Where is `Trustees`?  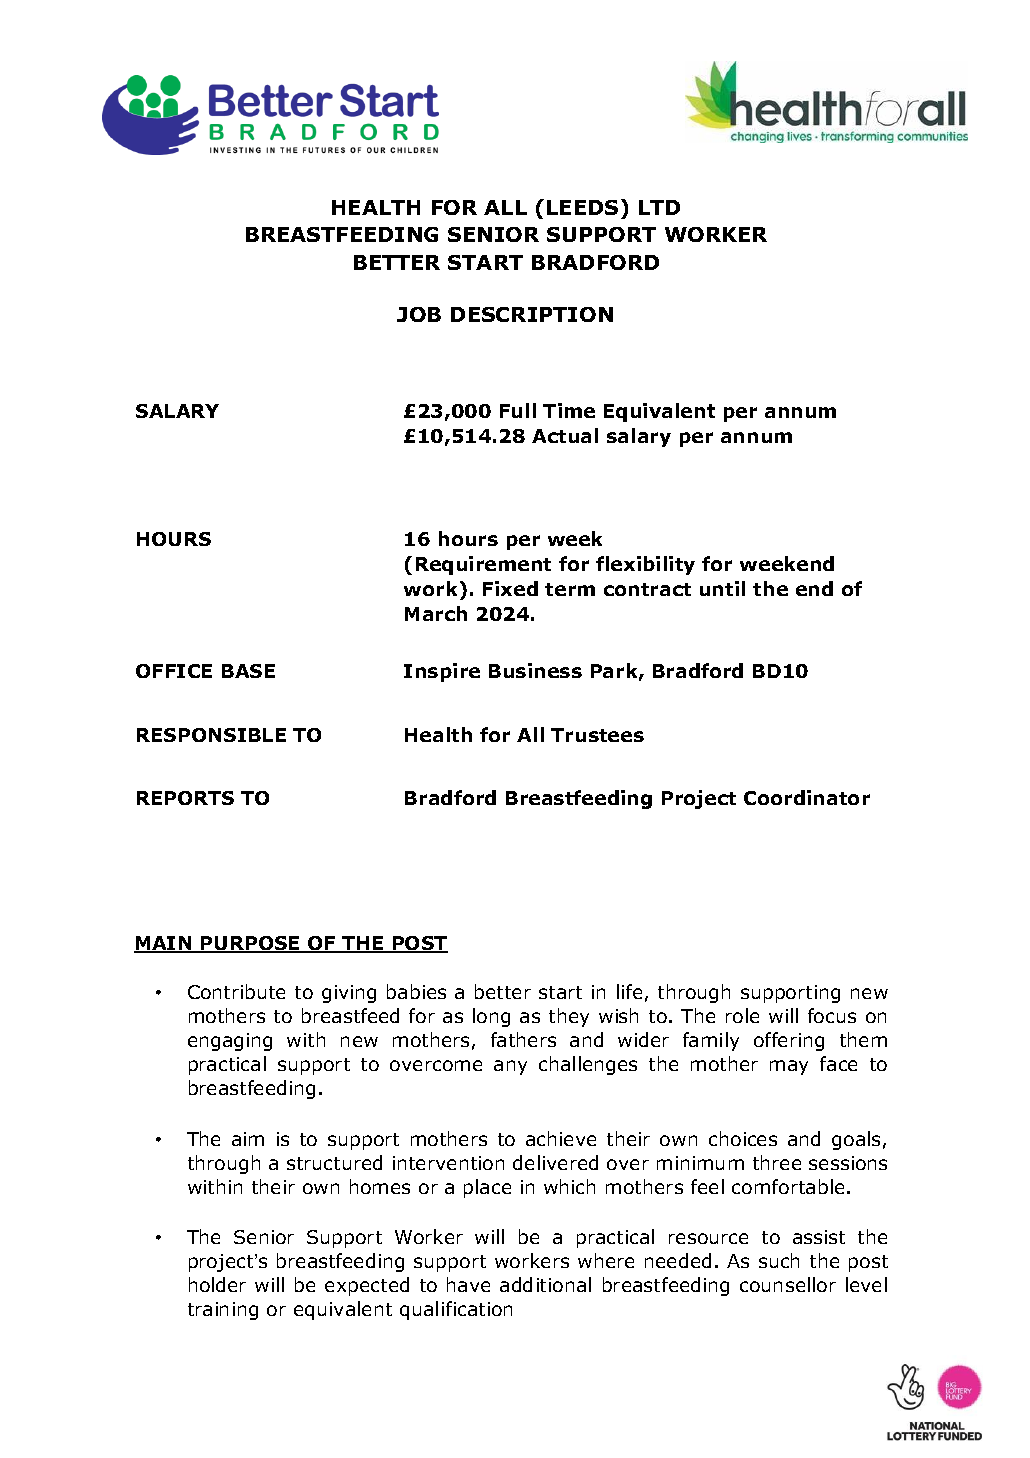 Trustees is located at coordinates (597, 735).
